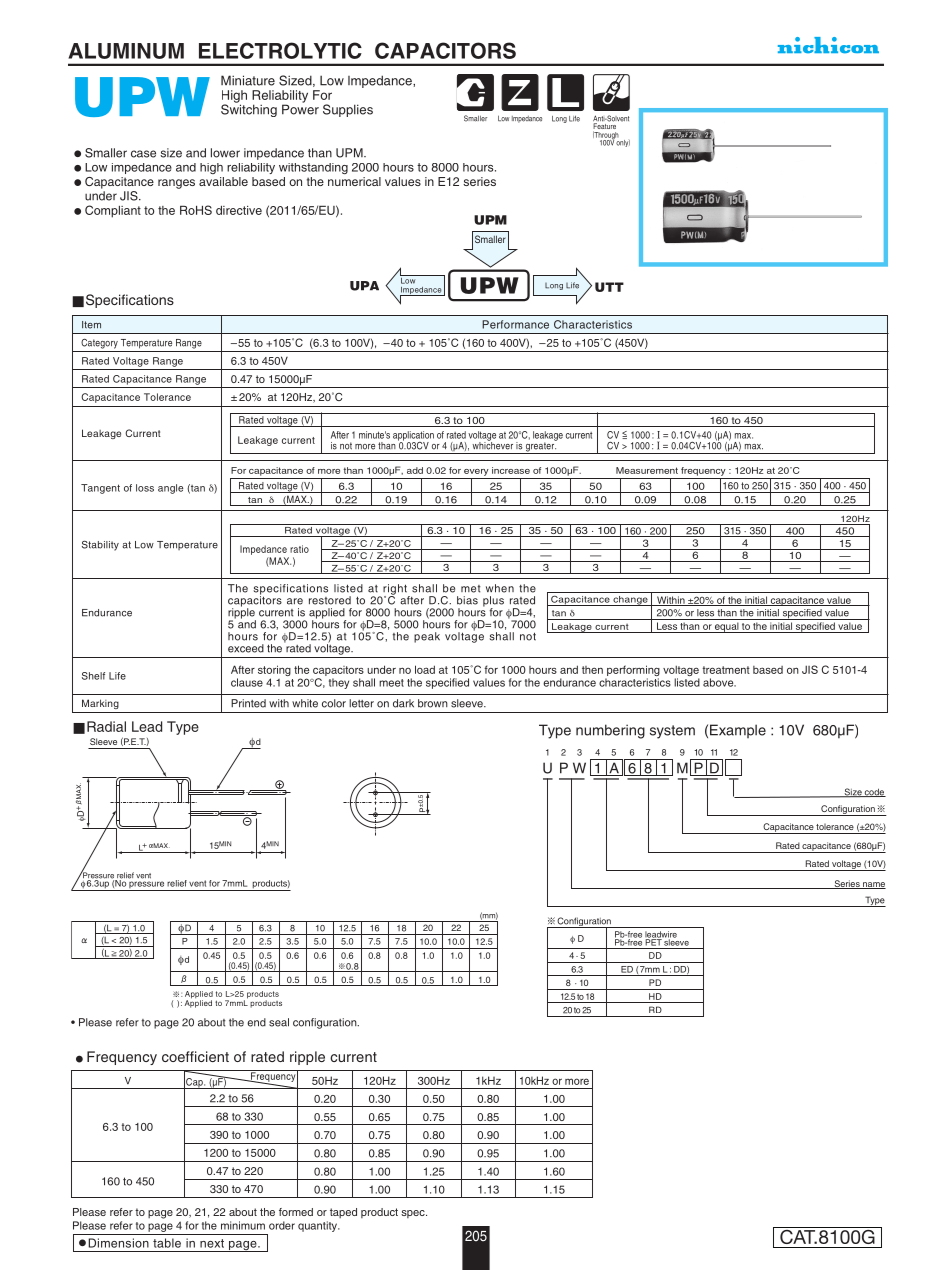 The width and height of the page is (952, 1270). Describe the element at coordinates (343, 1213) in the page. I see `taped` at that location.
